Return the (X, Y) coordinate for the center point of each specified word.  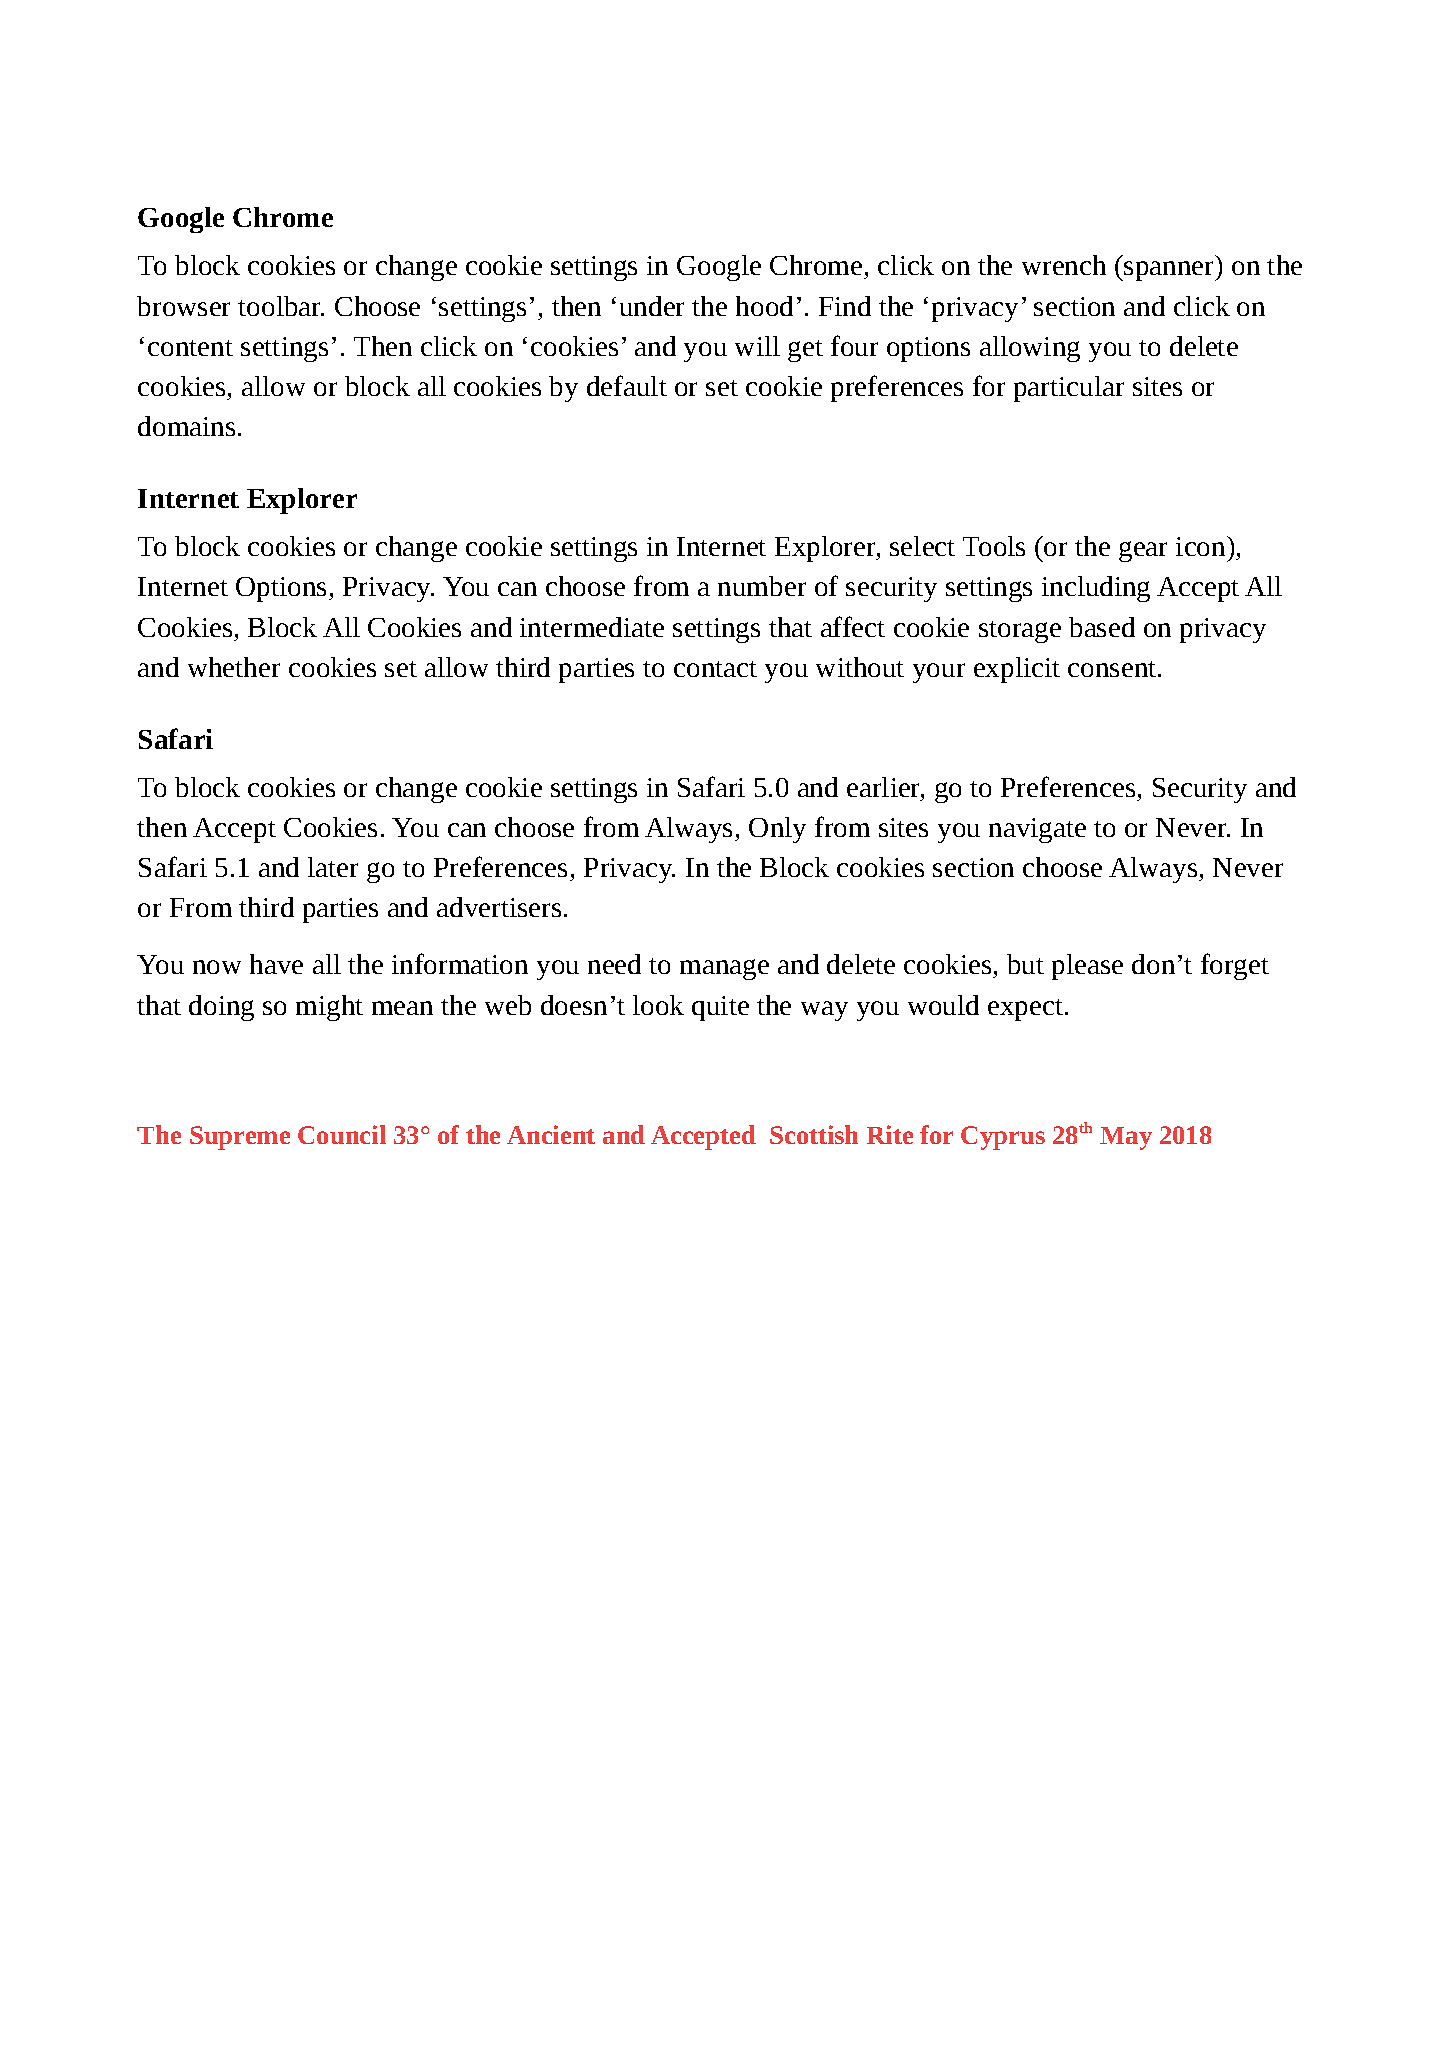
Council (342, 1134)
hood (764, 306)
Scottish (814, 1134)
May (1126, 1138)
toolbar (281, 306)
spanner (1170, 271)
